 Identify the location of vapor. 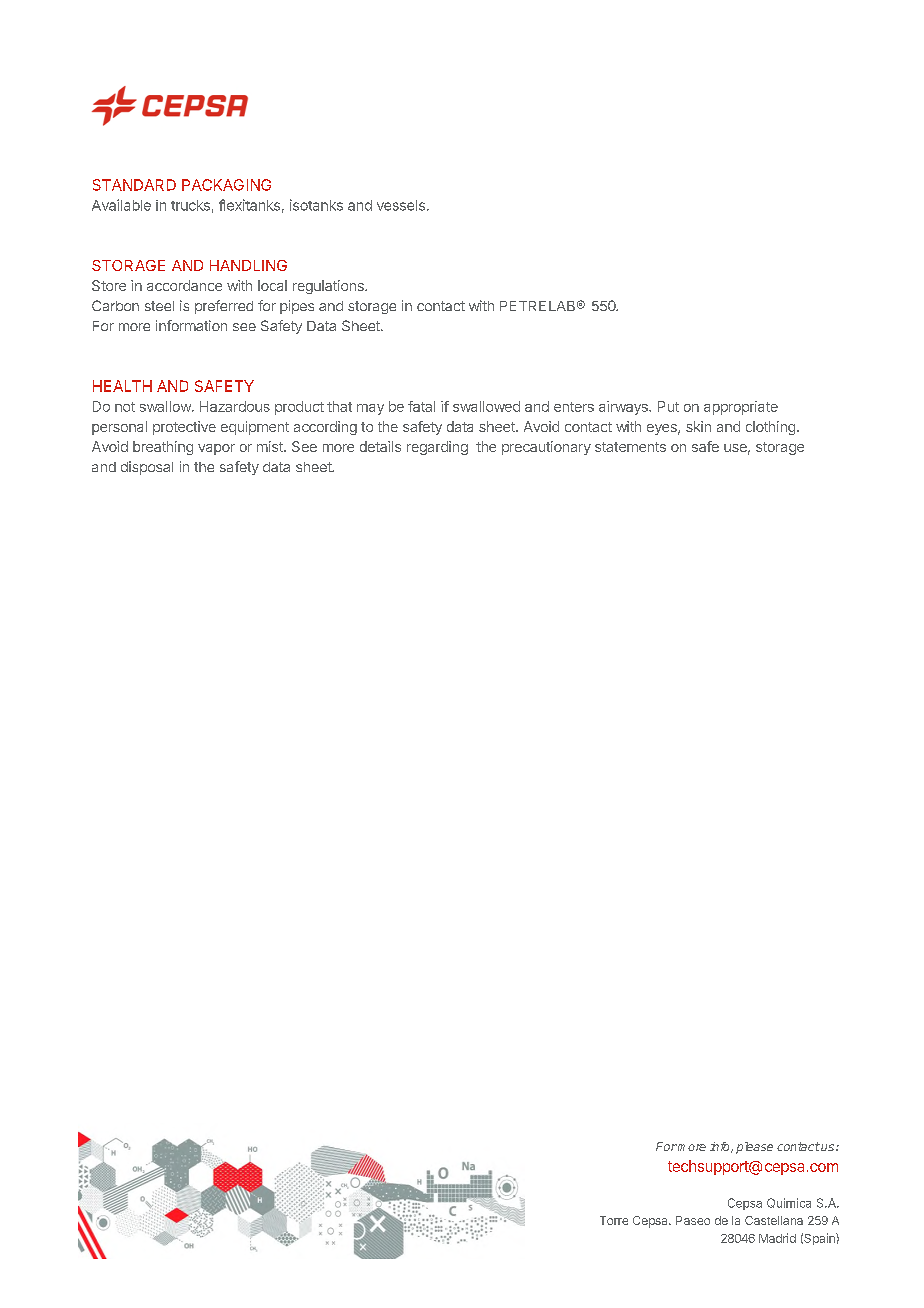
(216, 449).
